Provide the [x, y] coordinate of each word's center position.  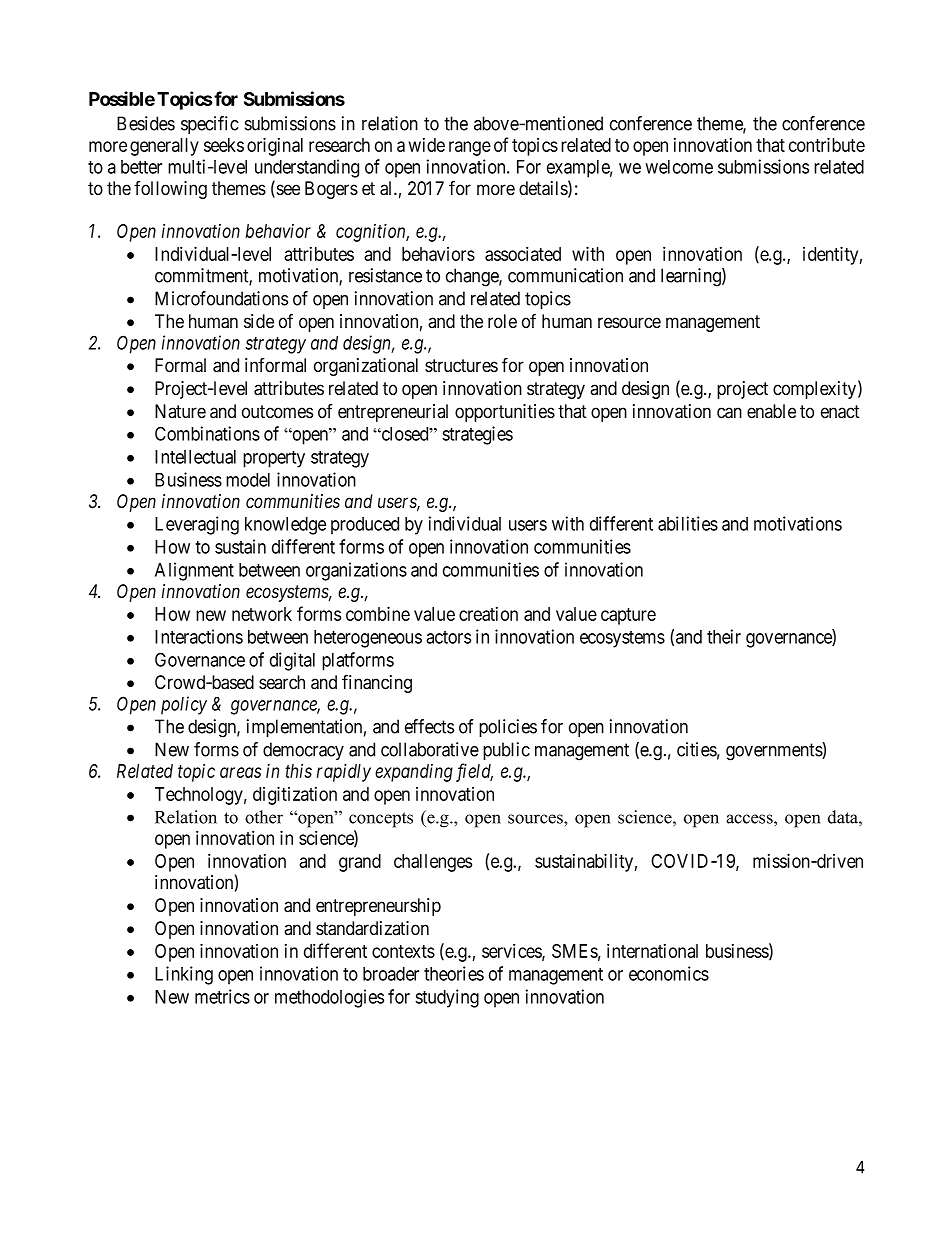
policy [184, 705]
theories [454, 973]
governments [774, 752]
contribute [827, 144]
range [470, 148]
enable [771, 411]
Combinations [207, 433]
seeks [224, 145]
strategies [477, 435]
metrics [222, 996]
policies [508, 728]
